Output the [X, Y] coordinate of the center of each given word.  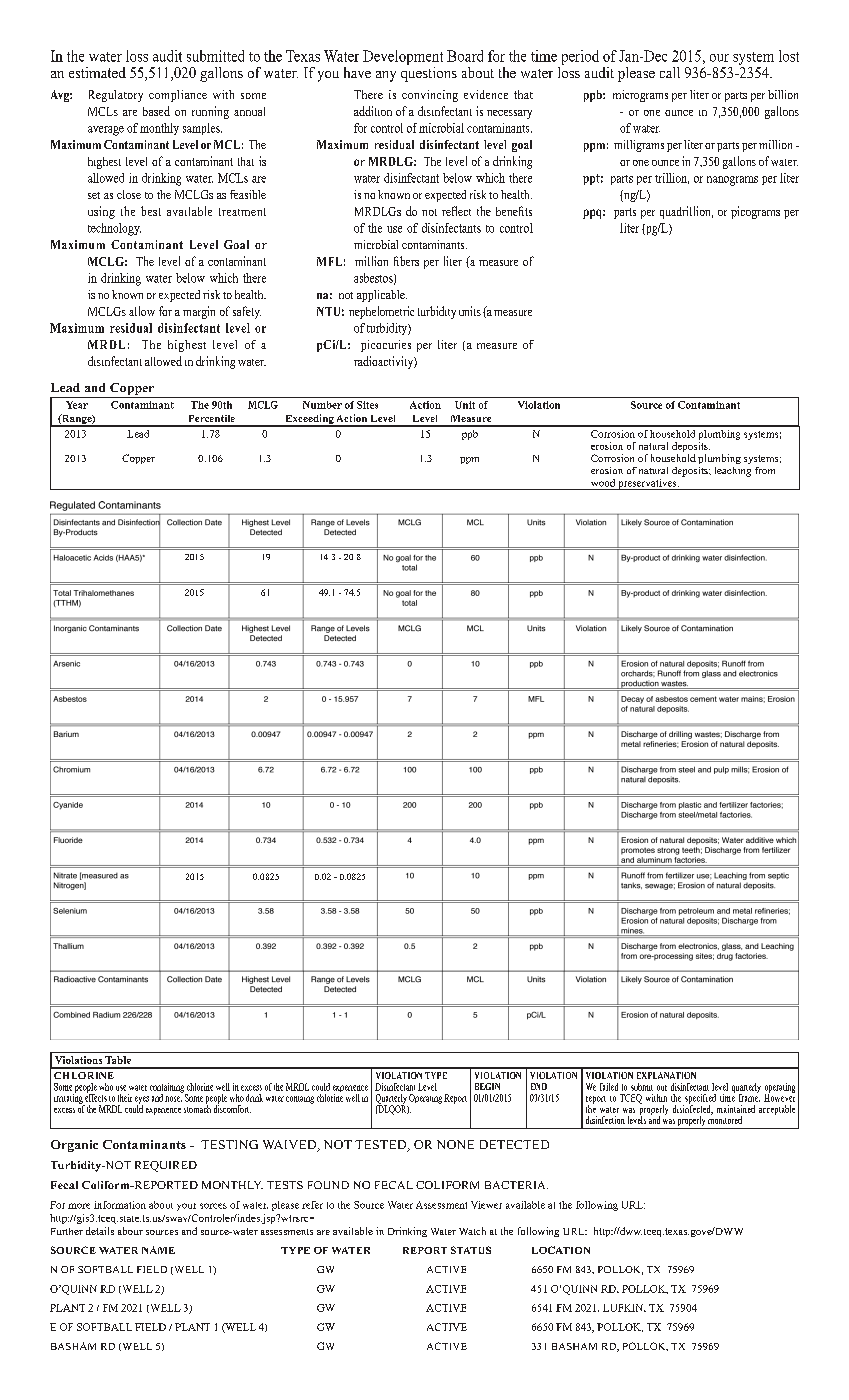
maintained [736, 1109]
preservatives [647, 484]
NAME [158, 1250]
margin [199, 312]
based [156, 111]
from [765, 470]
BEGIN [487, 1086]
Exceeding [309, 420]
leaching [733, 472]
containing [168, 1089]
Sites [367, 405]
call [670, 72]
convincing [430, 96]
